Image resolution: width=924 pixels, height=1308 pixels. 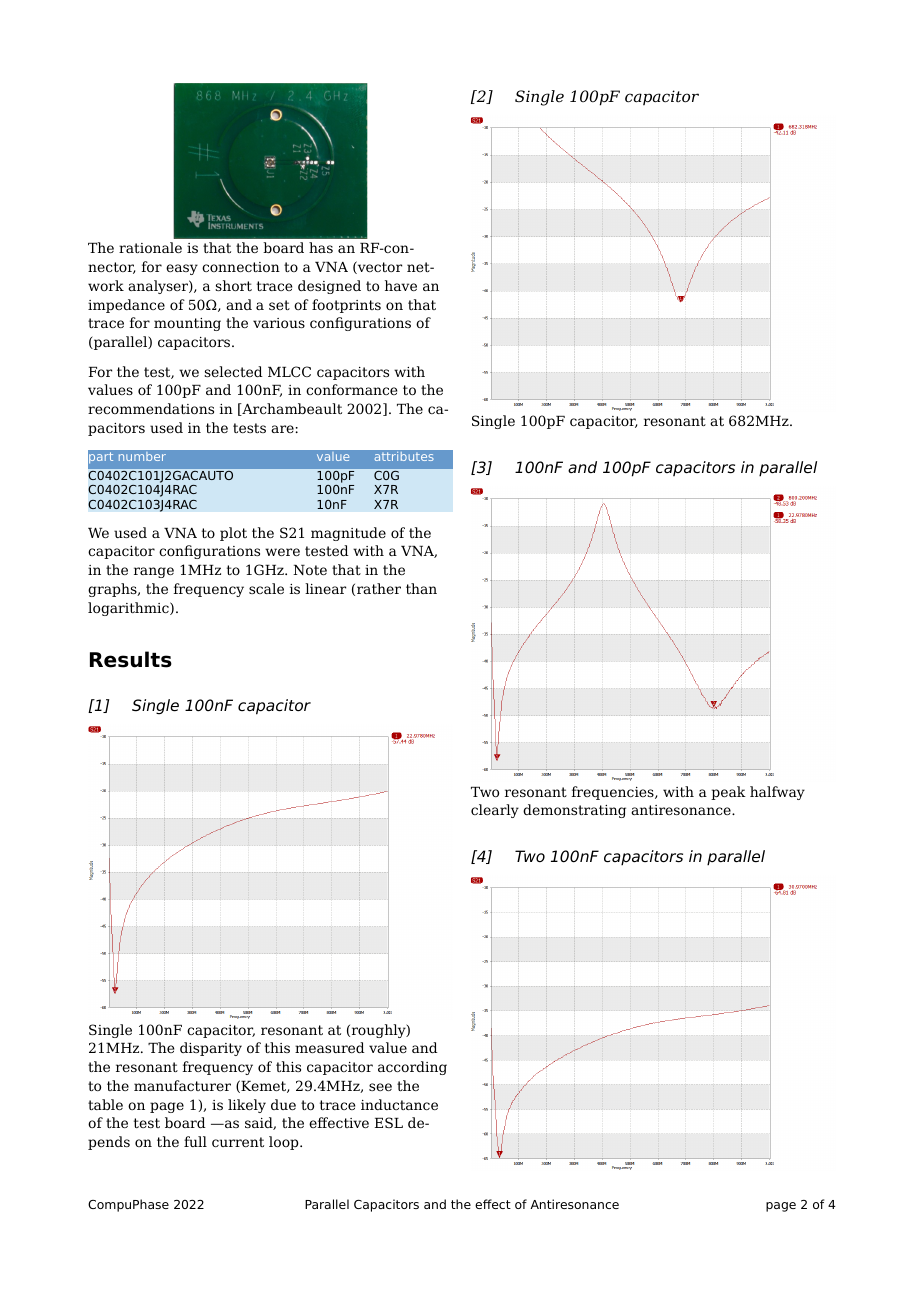 What do you see at coordinates (131, 659) in the page?
I see `Results` at bounding box center [131, 659].
